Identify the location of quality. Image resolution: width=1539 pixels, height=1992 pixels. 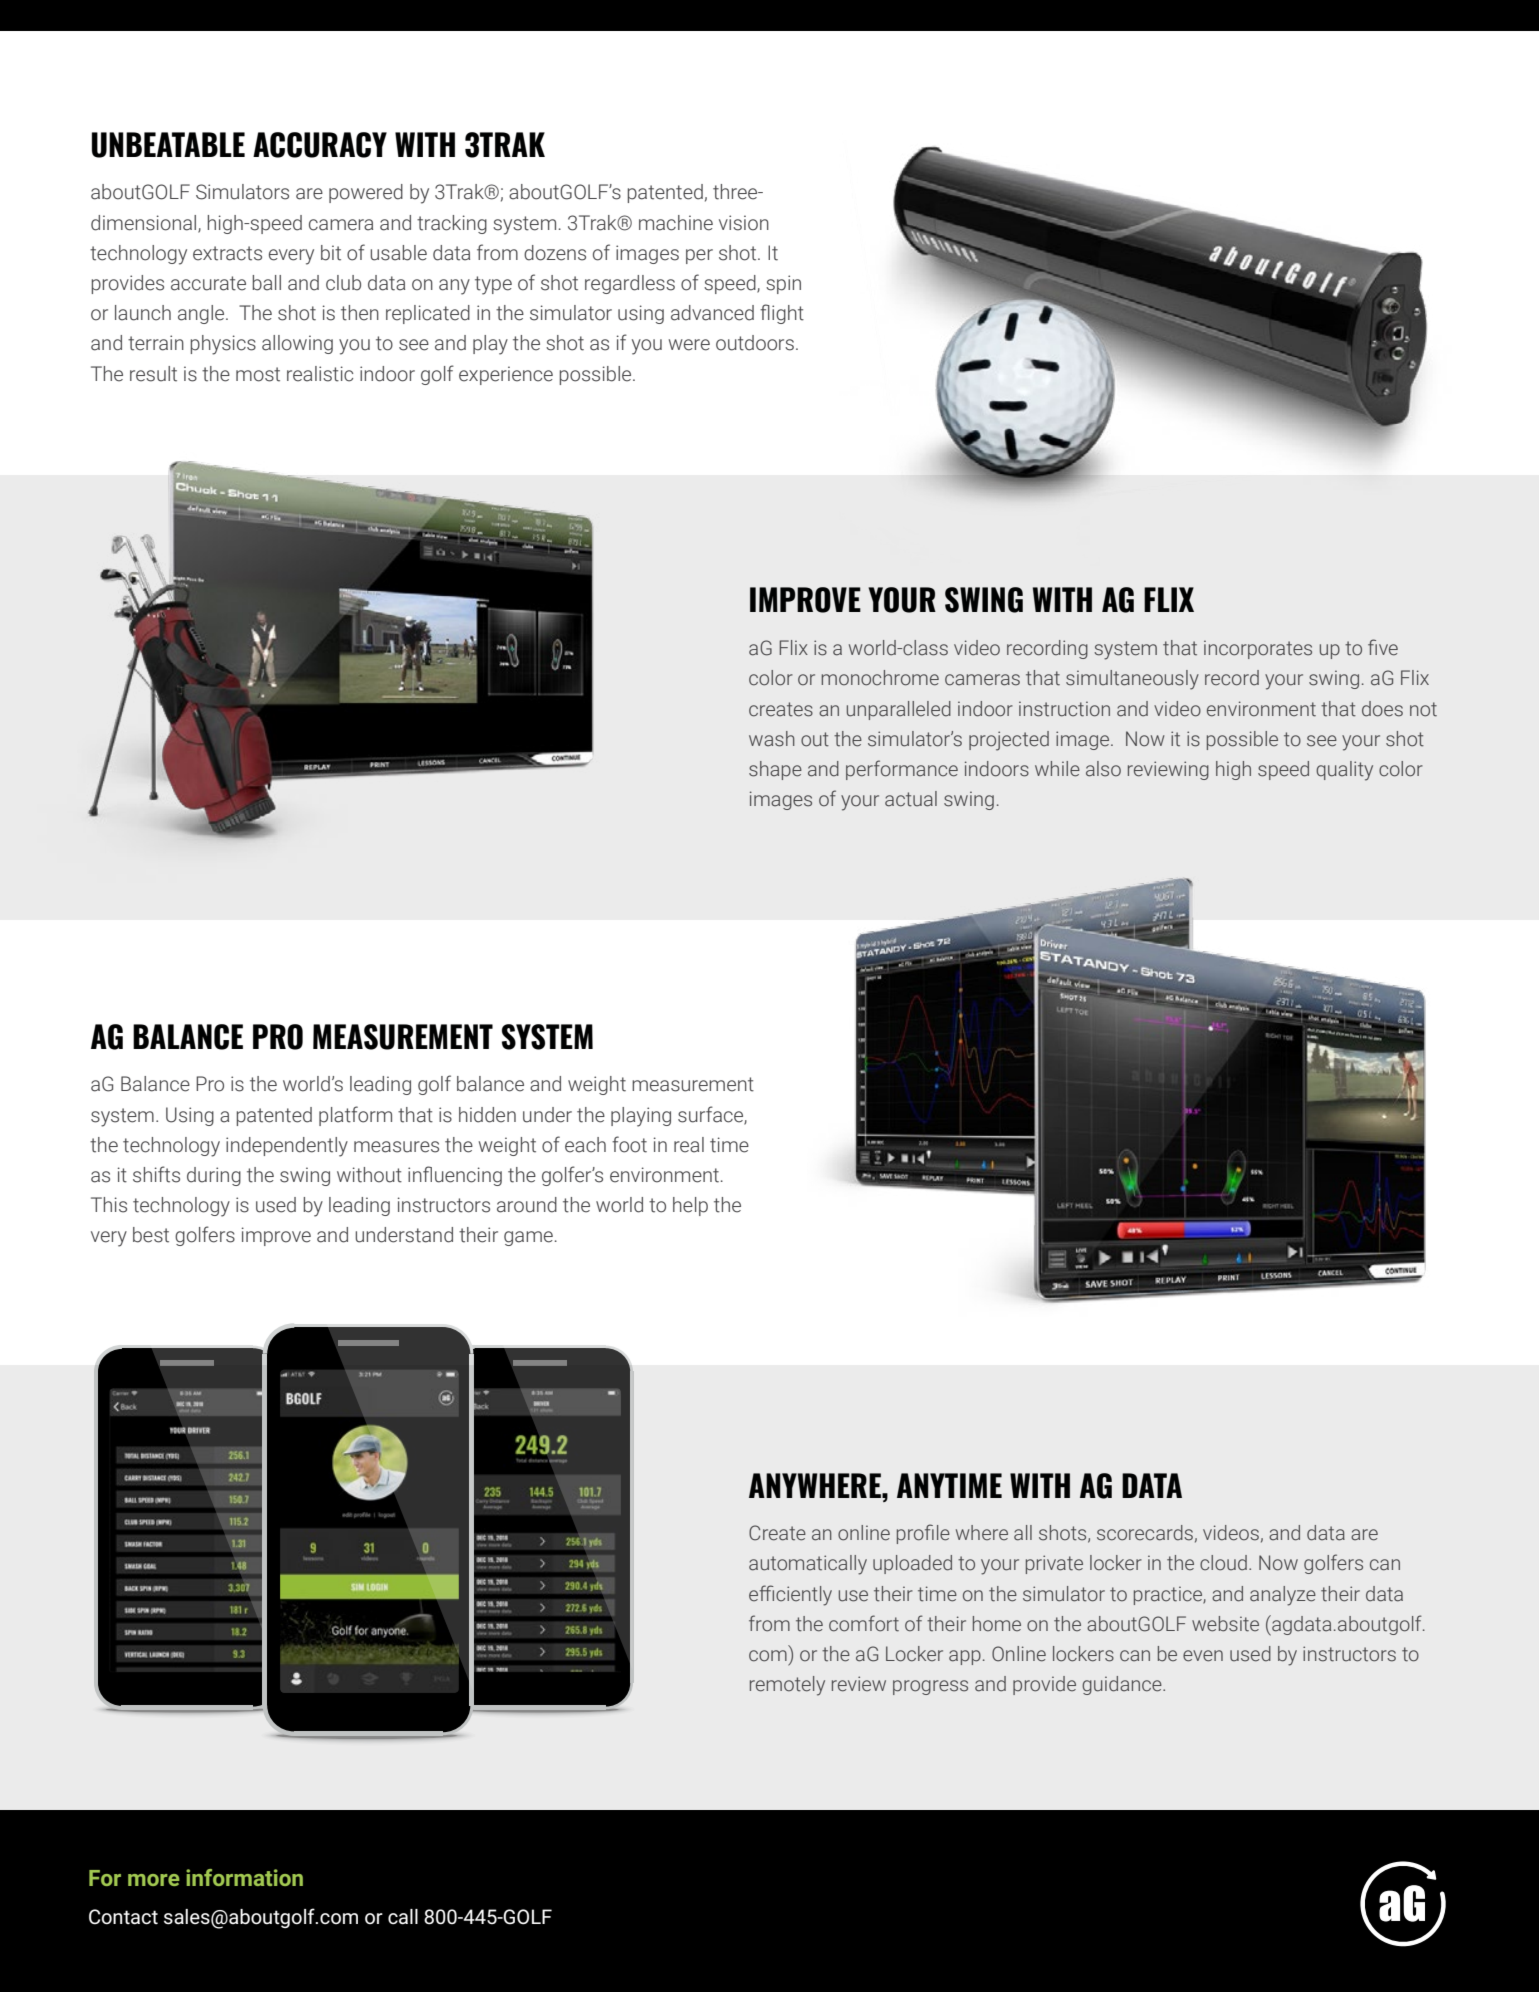
(1344, 771).
